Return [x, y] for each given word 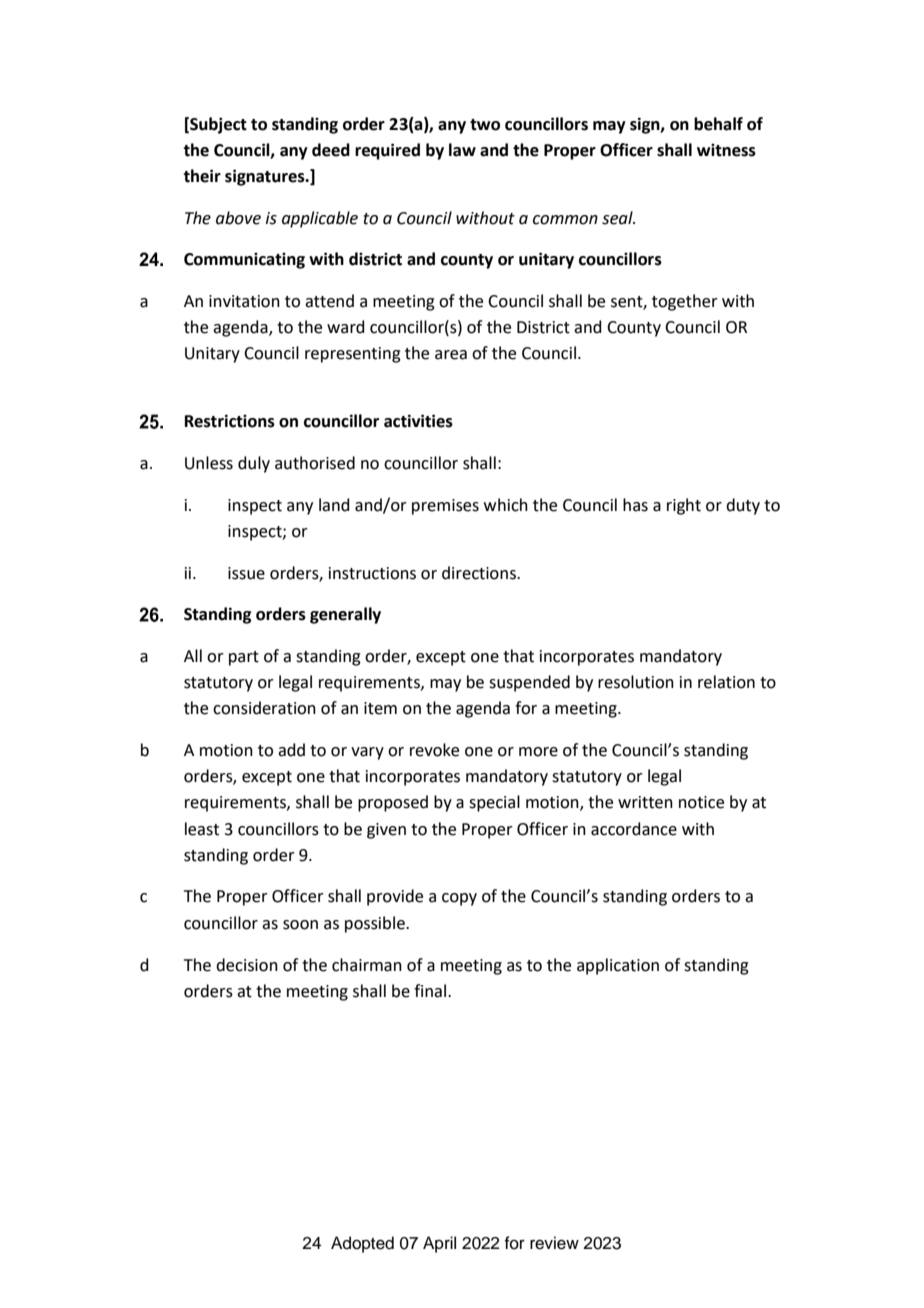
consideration [264, 708]
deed [331, 150]
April [439, 1244]
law [462, 150]
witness [726, 150]
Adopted [362, 1244]
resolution [636, 682]
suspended [529, 683]
